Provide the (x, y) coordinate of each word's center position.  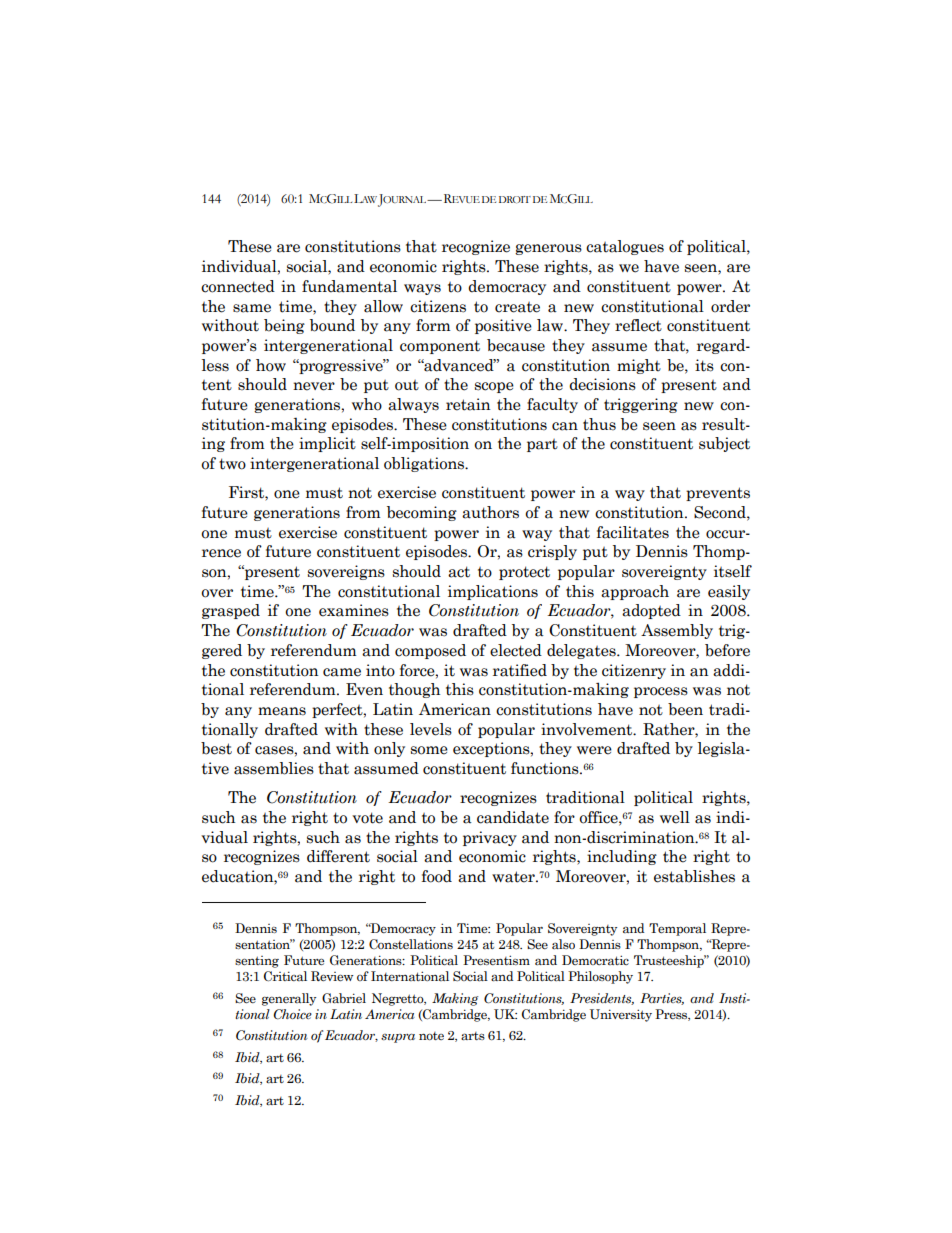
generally (289, 999)
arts (473, 1036)
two (232, 464)
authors (490, 512)
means (282, 711)
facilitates (633, 532)
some (429, 750)
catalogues (625, 247)
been (685, 709)
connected (238, 286)
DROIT (515, 199)
